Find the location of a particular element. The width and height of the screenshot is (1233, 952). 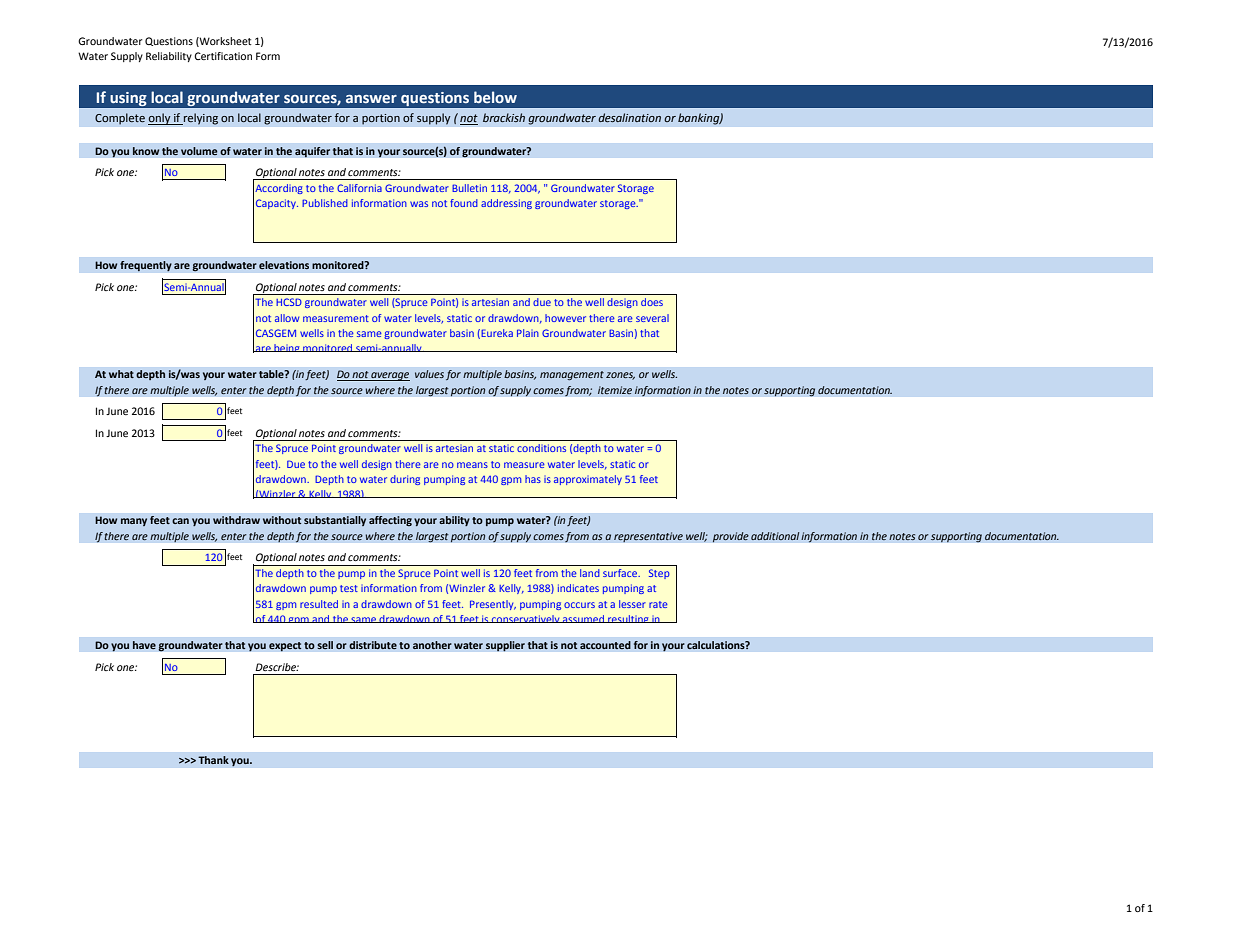

what is located at coordinates (121, 374).
